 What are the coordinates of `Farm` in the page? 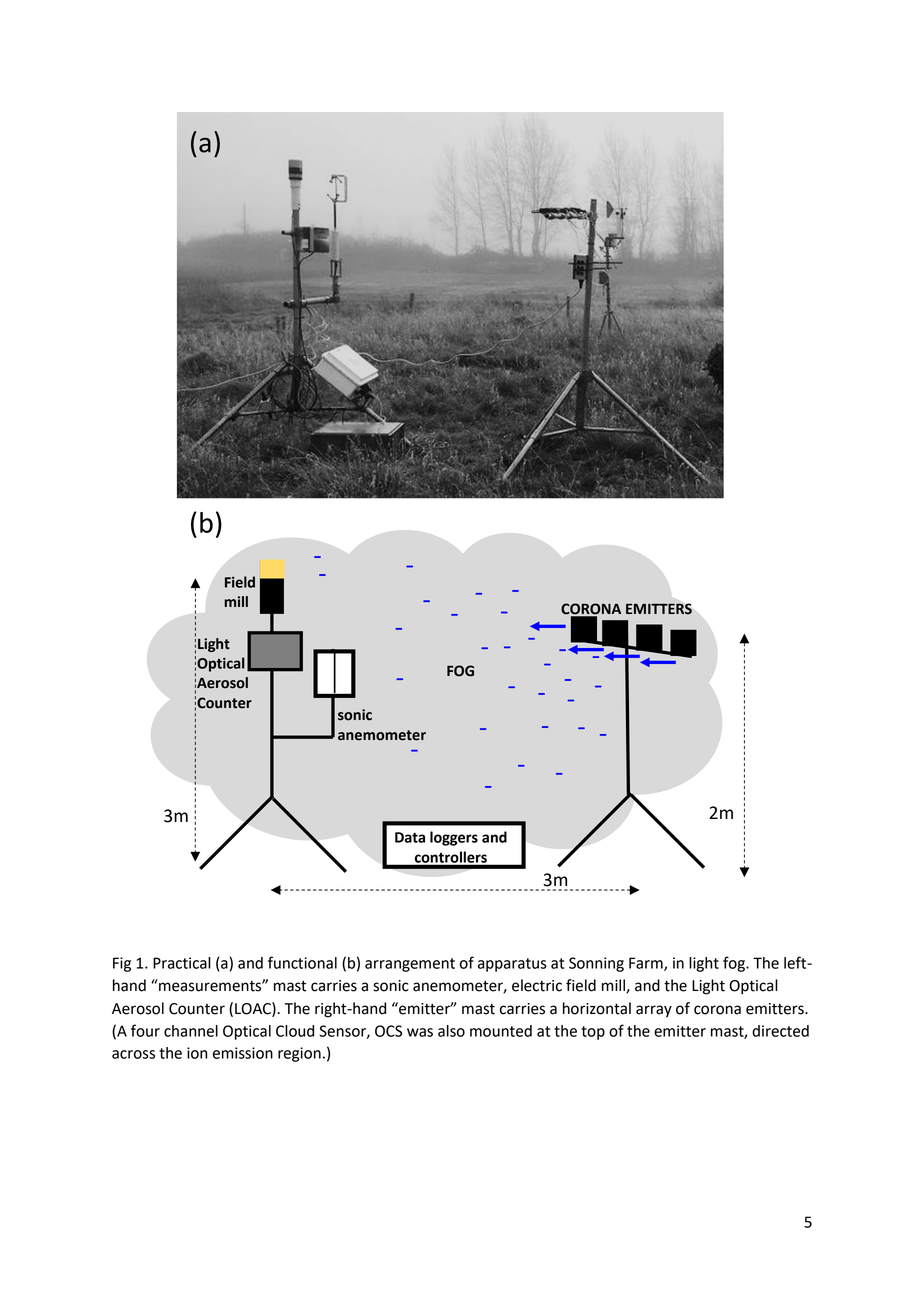 It's located at (647, 964).
